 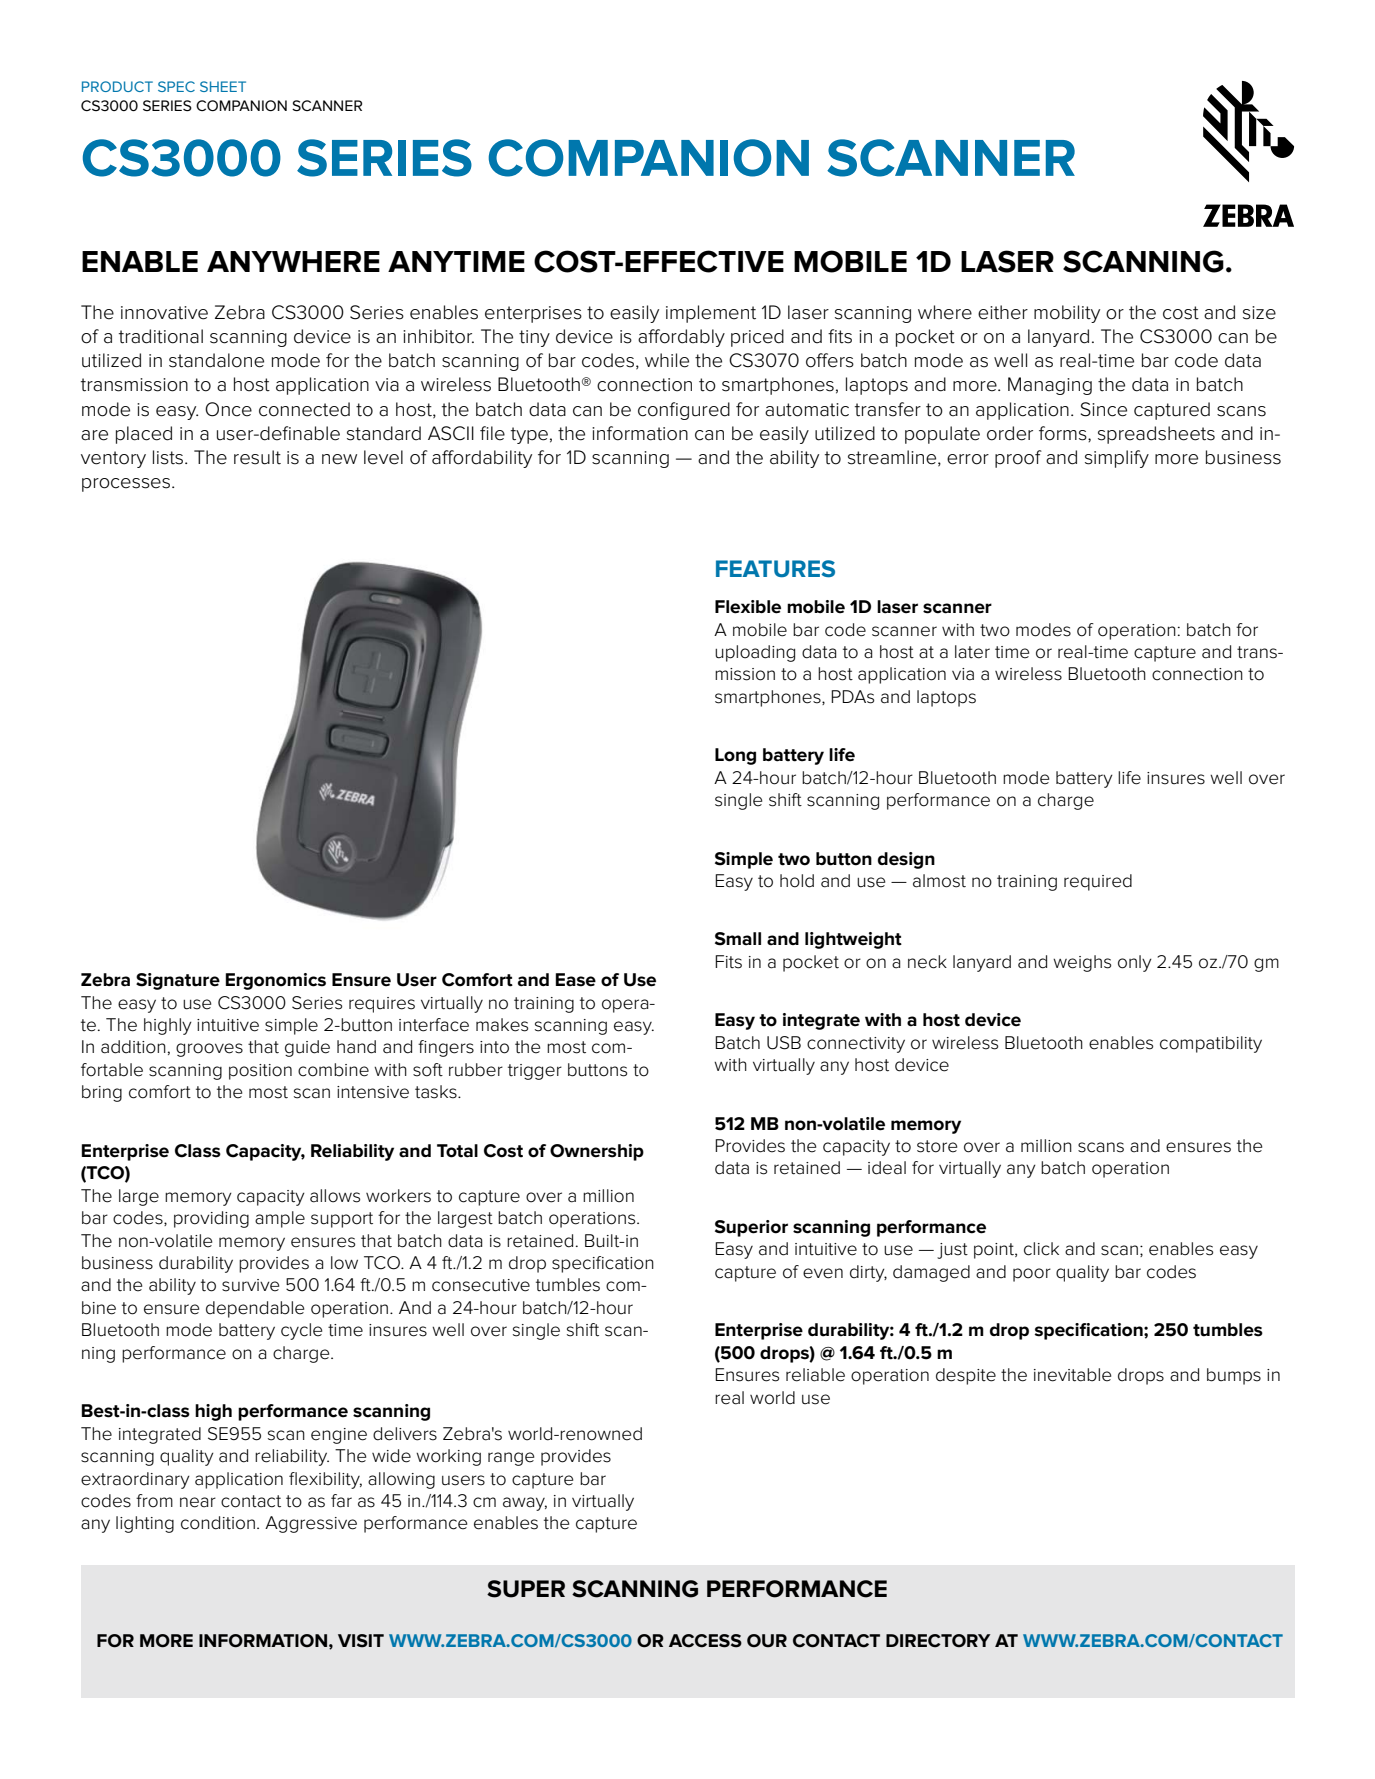 What do you see at coordinates (126, 485) in the screenshot?
I see `processes` at bounding box center [126, 485].
